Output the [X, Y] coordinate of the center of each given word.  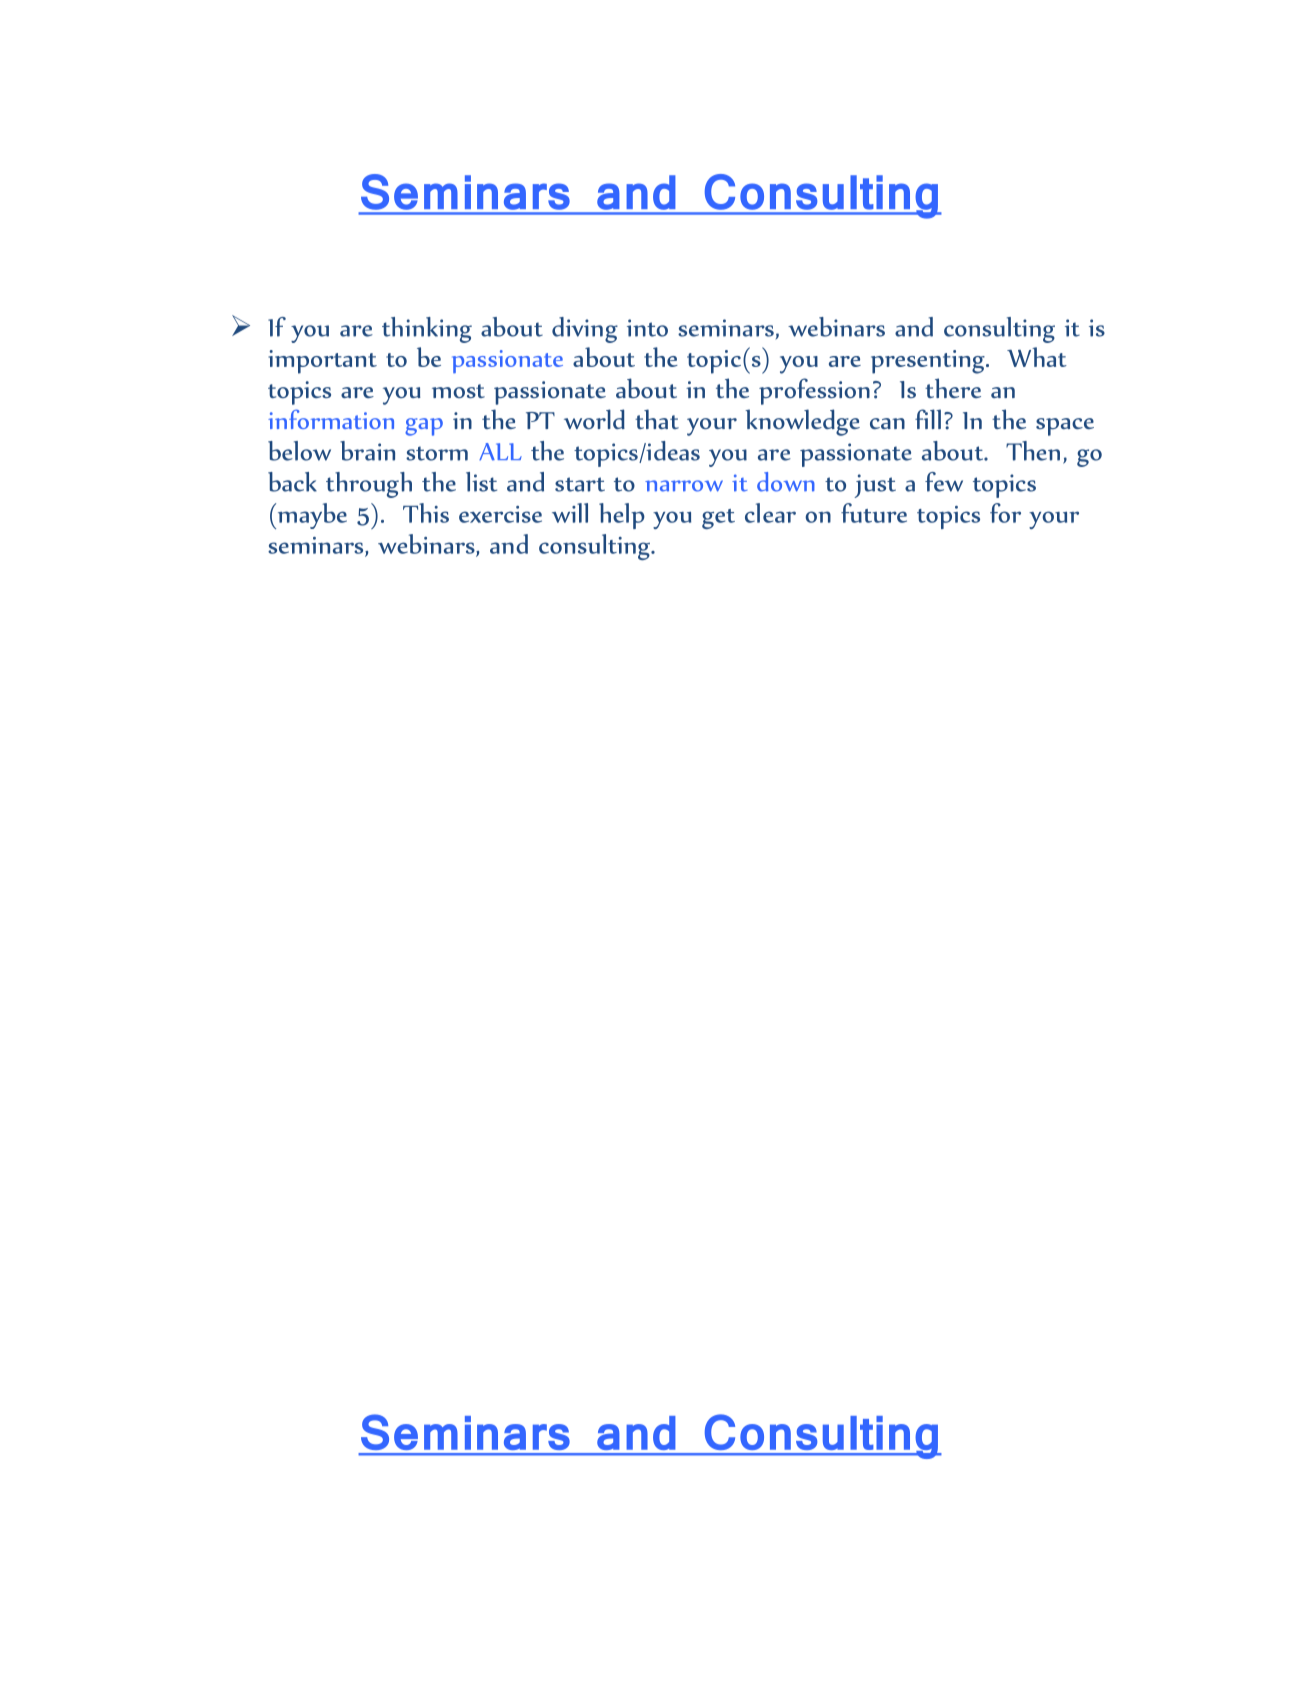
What [1037, 357]
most [458, 391]
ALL [500, 452]
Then [1033, 451]
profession [814, 391]
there [953, 388]
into [647, 328]
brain [367, 451]
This [426, 513]
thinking [427, 330]
